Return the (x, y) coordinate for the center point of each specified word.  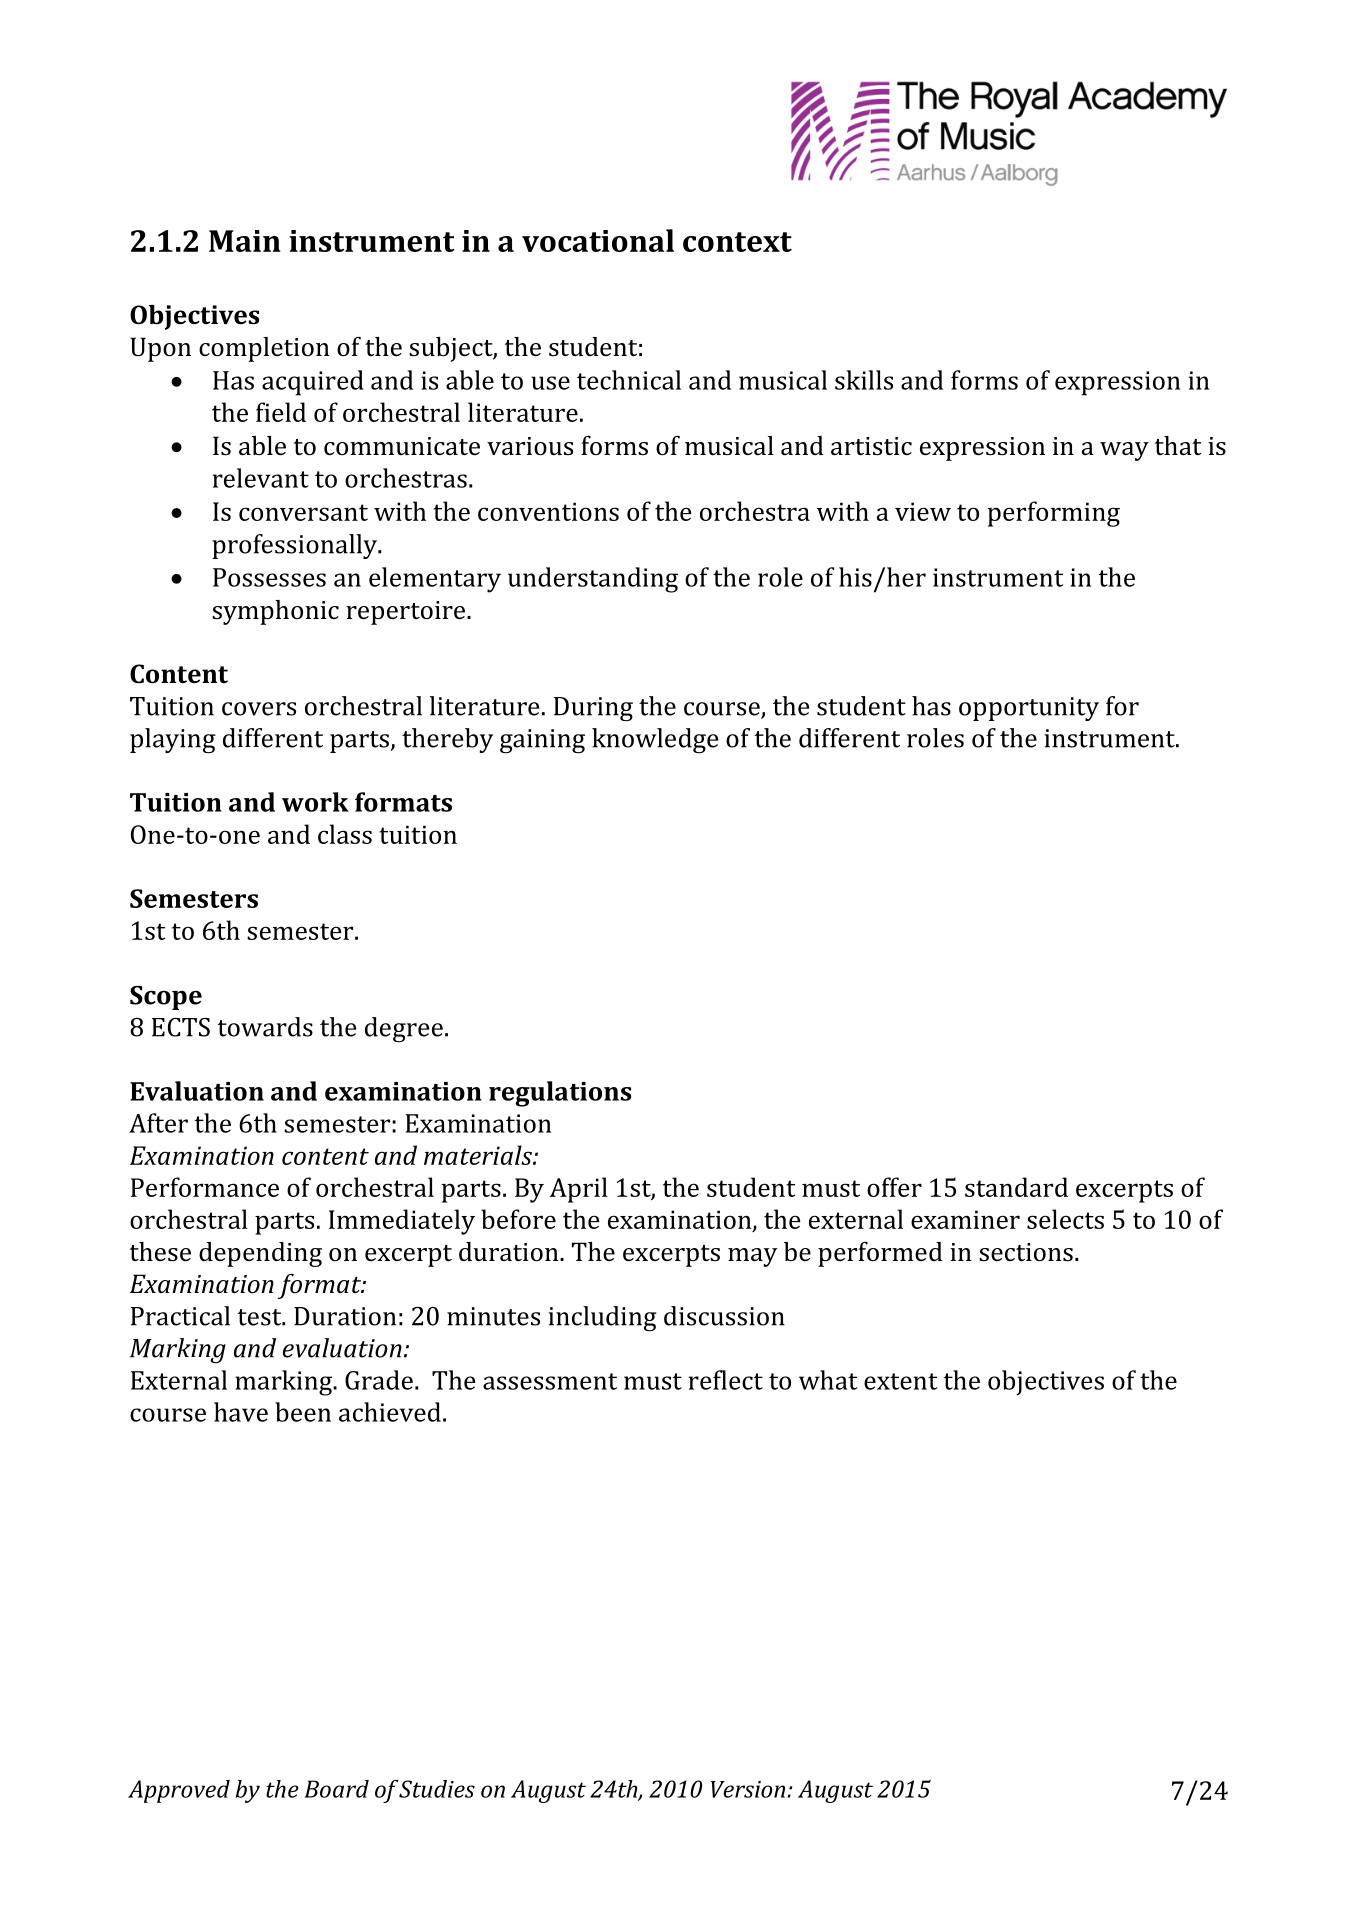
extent (900, 1381)
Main (245, 241)
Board (336, 1789)
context (737, 242)
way (1124, 451)
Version (749, 1789)
